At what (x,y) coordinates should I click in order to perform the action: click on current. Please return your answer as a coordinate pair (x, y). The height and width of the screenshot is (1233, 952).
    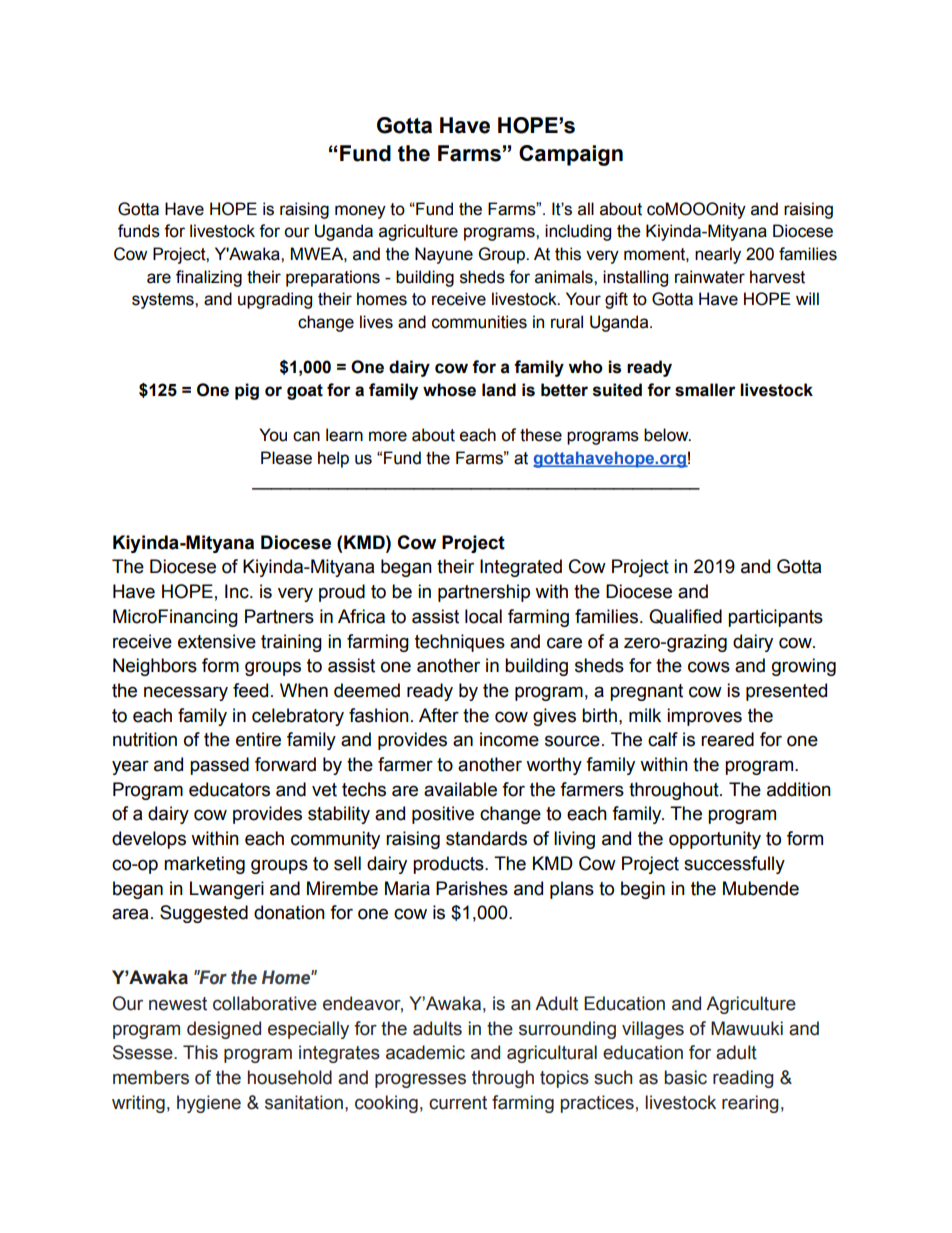
    Looking at the image, I should click on (458, 1103).
